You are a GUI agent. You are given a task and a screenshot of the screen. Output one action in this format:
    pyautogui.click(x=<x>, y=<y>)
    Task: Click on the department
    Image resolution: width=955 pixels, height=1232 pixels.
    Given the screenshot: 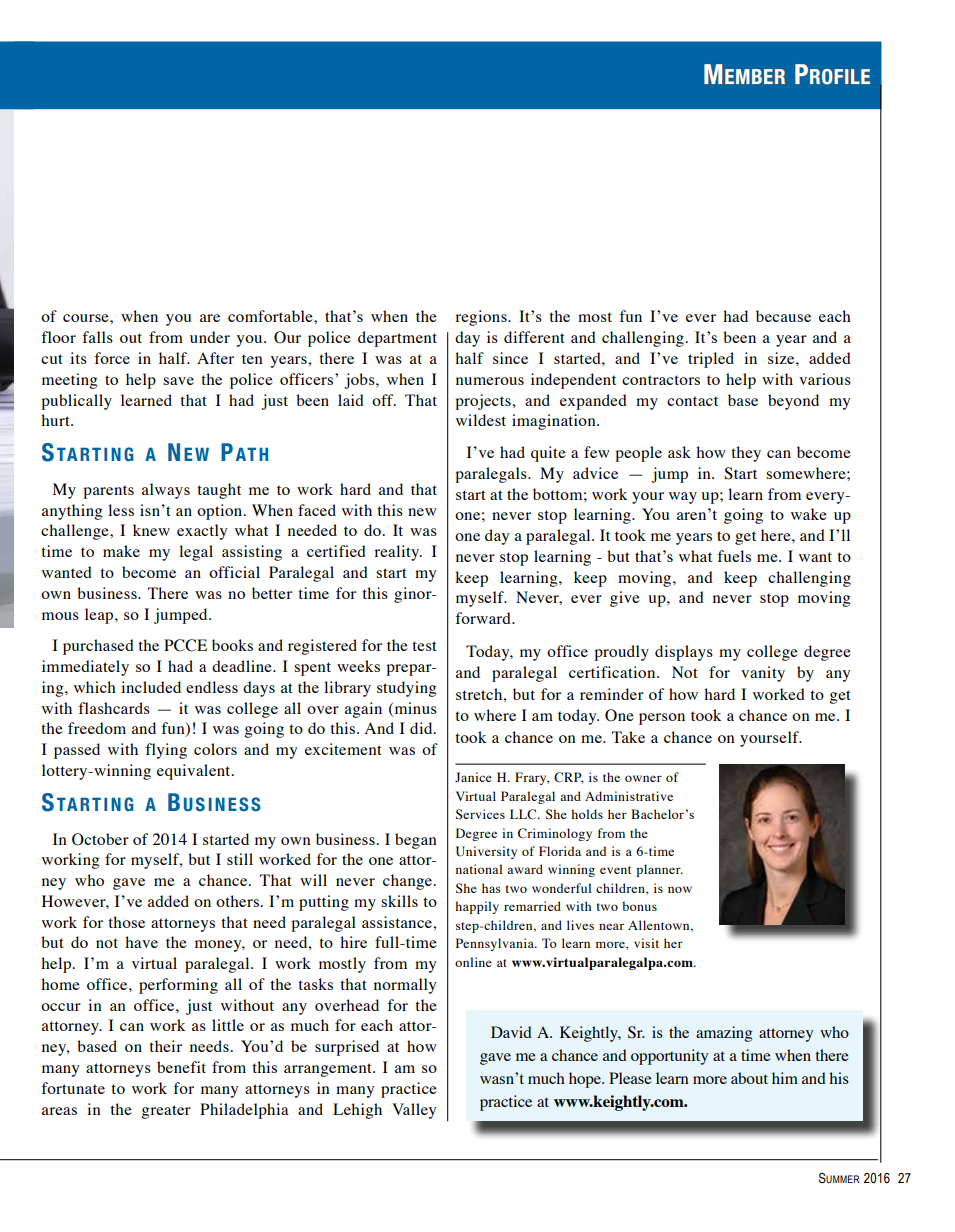 What is the action you would take?
    pyautogui.click(x=397, y=339)
